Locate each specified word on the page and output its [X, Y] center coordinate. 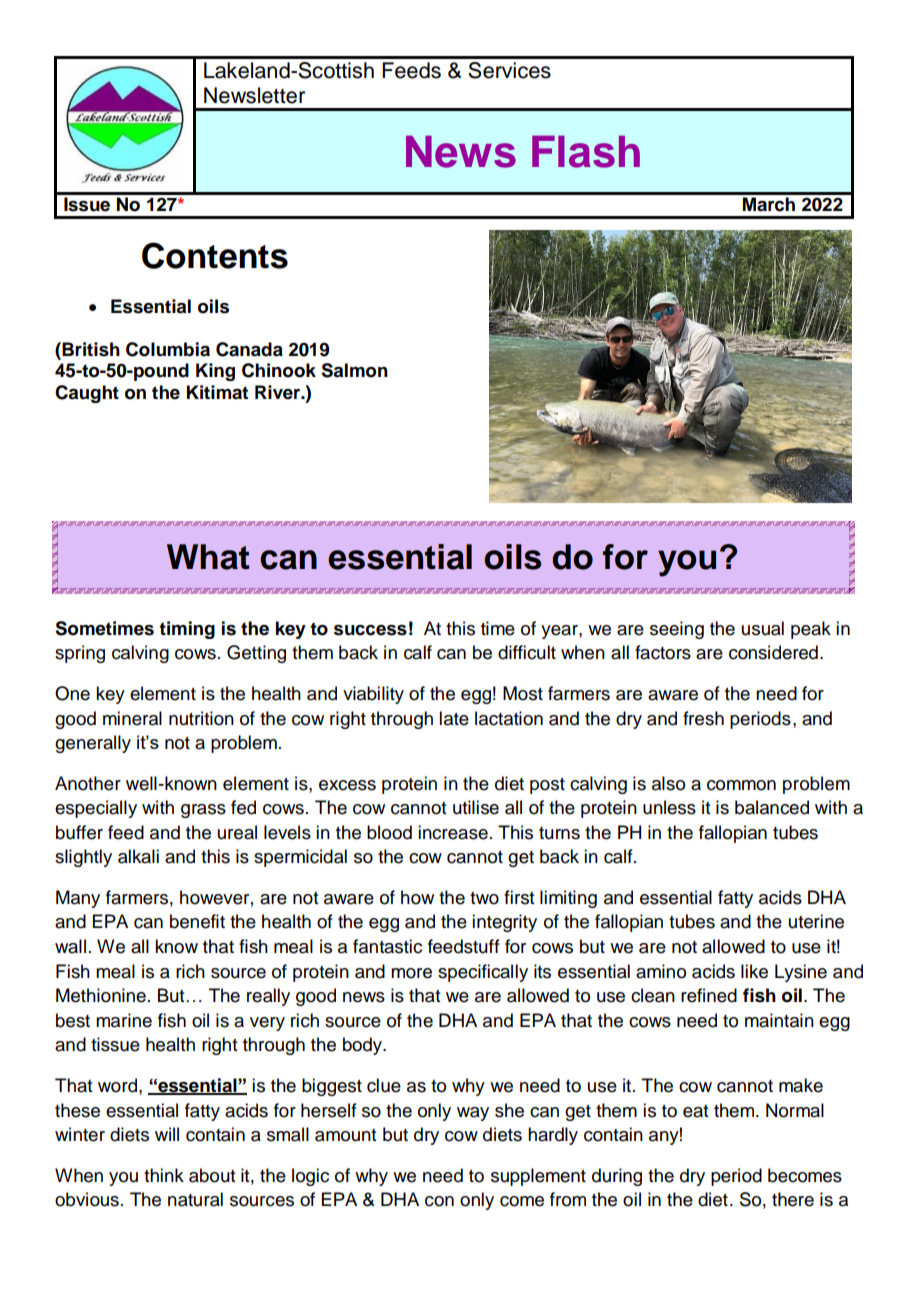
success [370, 630]
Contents [215, 255]
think [164, 1175]
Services [509, 70]
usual [763, 628]
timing [187, 630]
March [769, 204]
